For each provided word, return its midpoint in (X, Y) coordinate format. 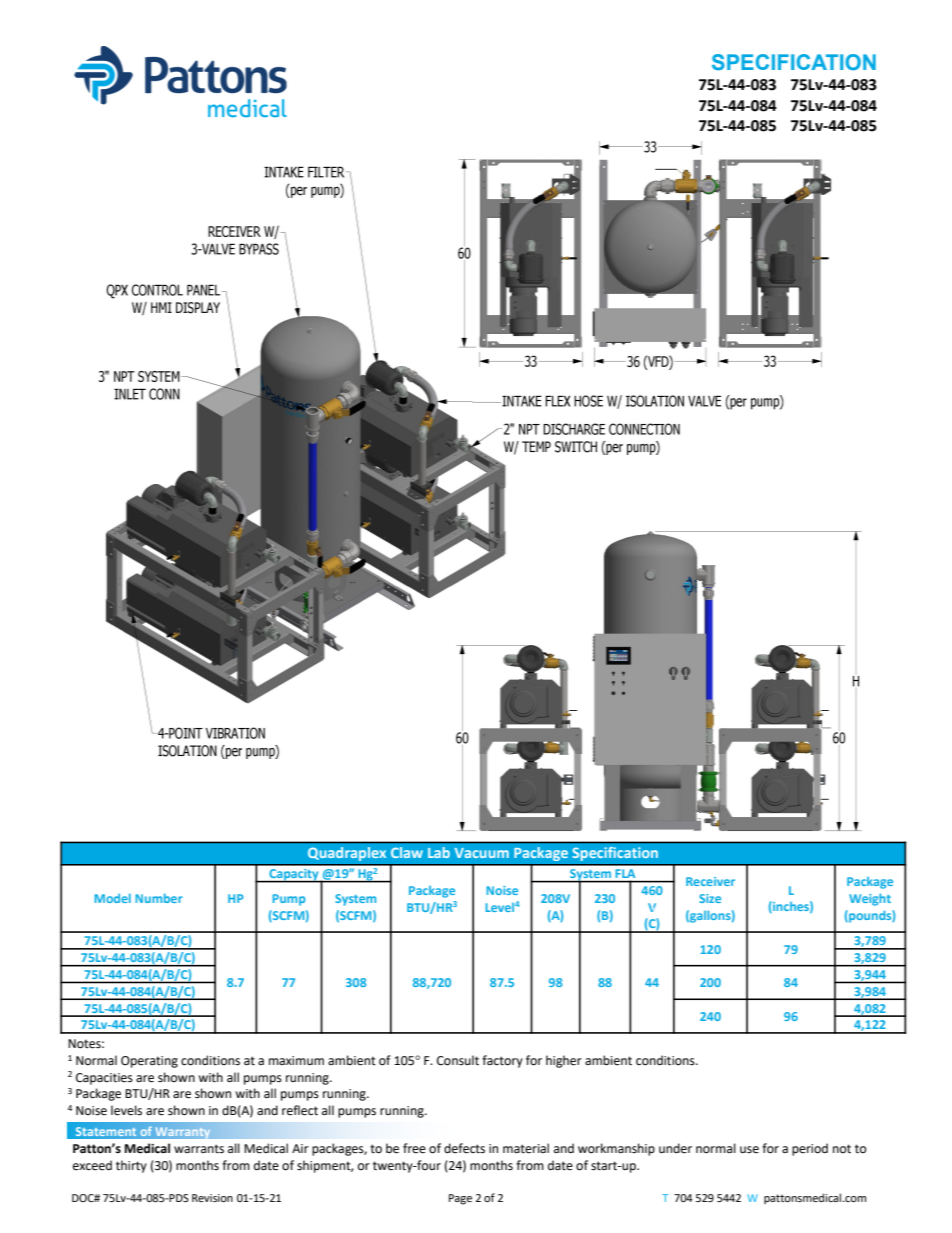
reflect (300, 1110)
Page (460, 1199)
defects (464, 1148)
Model (112, 898)
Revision (212, 1198)
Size (710, 898)
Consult (458, 1060)
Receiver (710, 881)
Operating (149, 1062)
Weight (870, 899)
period (810, 1149)
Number (159, 898)
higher (564, 1061)
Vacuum (481, 853)
